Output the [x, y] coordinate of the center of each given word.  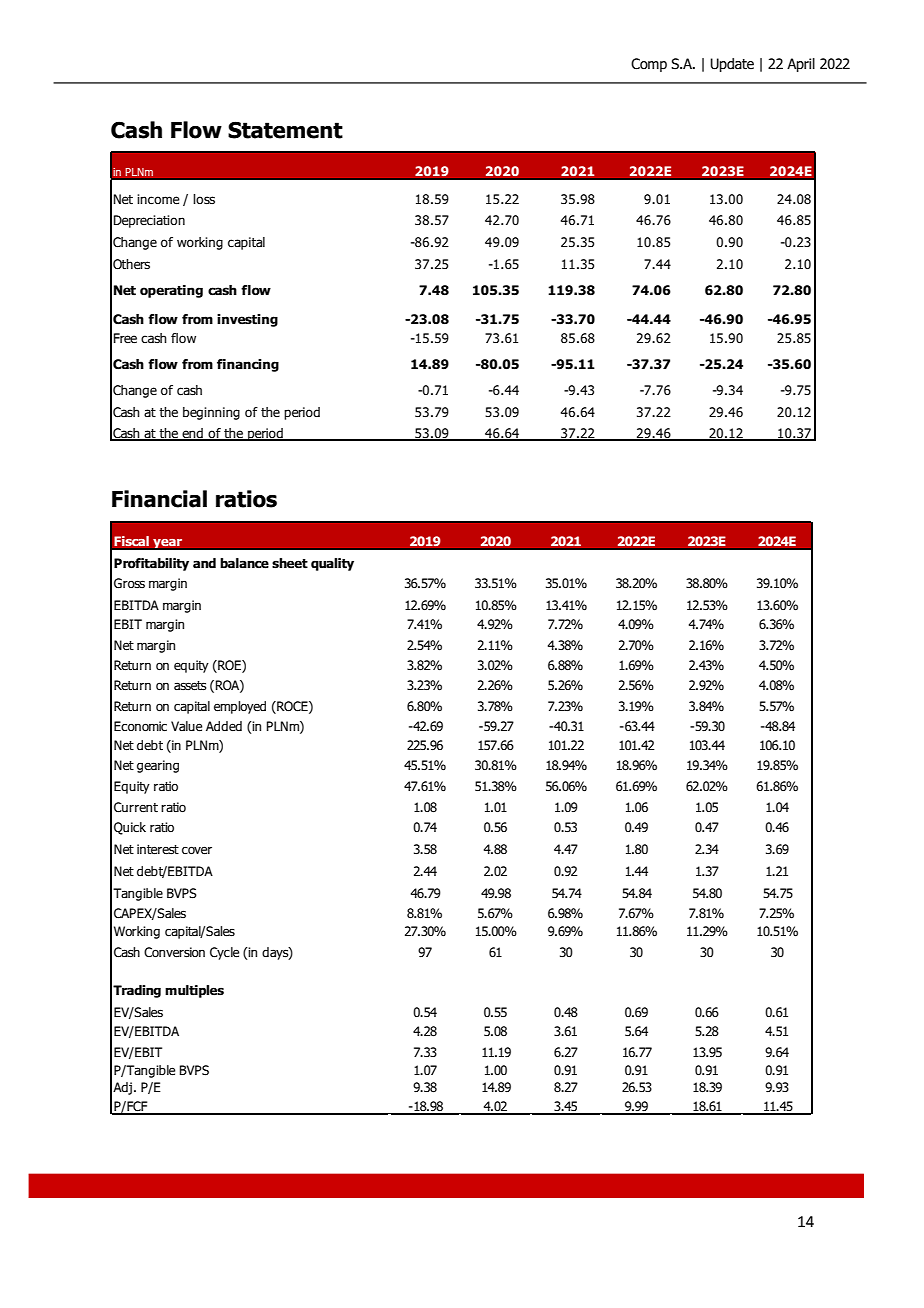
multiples [194, 991]
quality [332, 564]
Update [732, 65]
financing [248, 365]
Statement [285, 130]
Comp [649, 65]
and [204, 563]
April [801, 65]
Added [224, 726]
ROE [229, 666]
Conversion [174, 952]
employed [240, 707]
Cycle [224, 953]
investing [247, 320]
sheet [290, 563]
